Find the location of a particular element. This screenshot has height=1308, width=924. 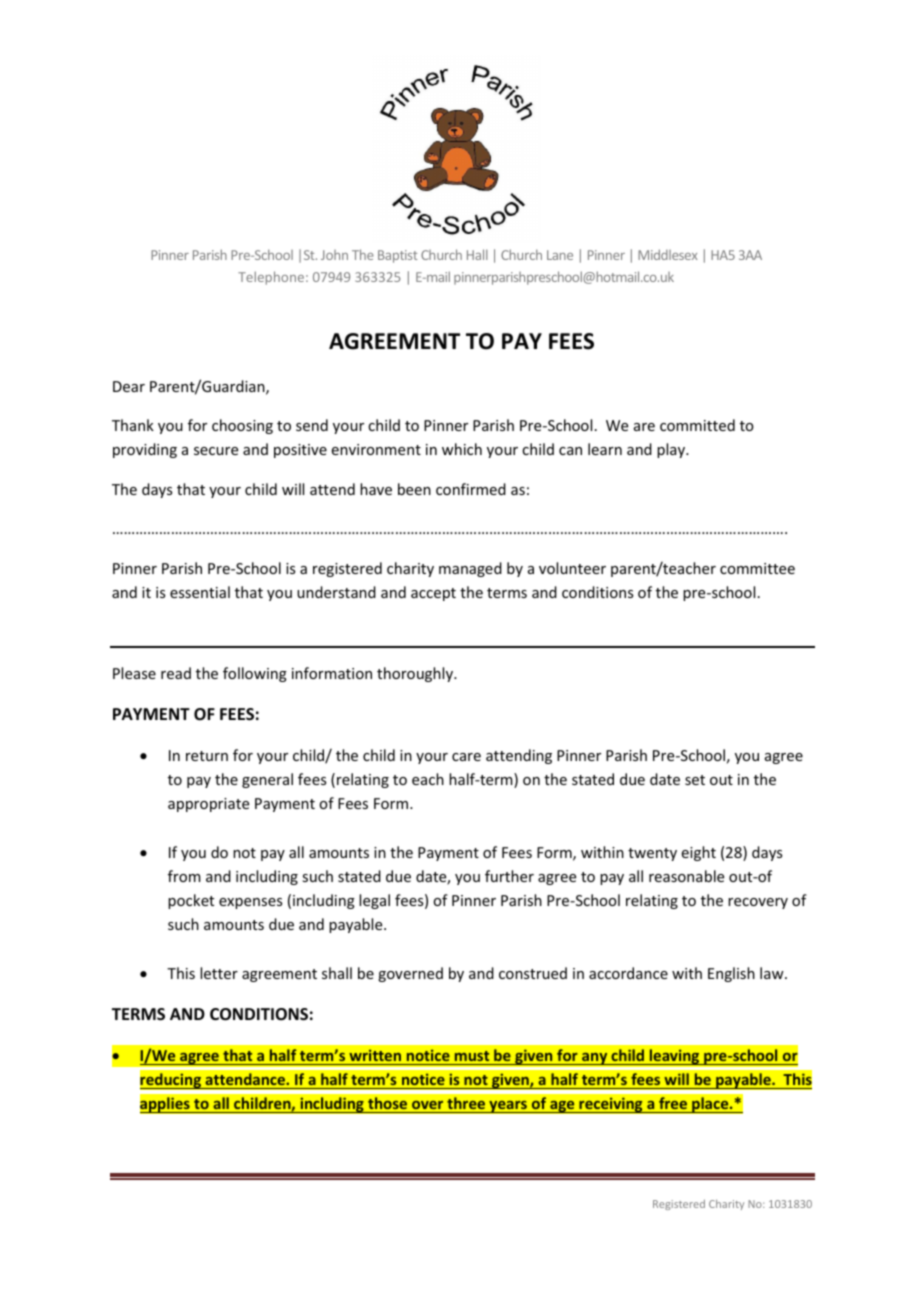

reasonable is located at coordinates (686, 876).
